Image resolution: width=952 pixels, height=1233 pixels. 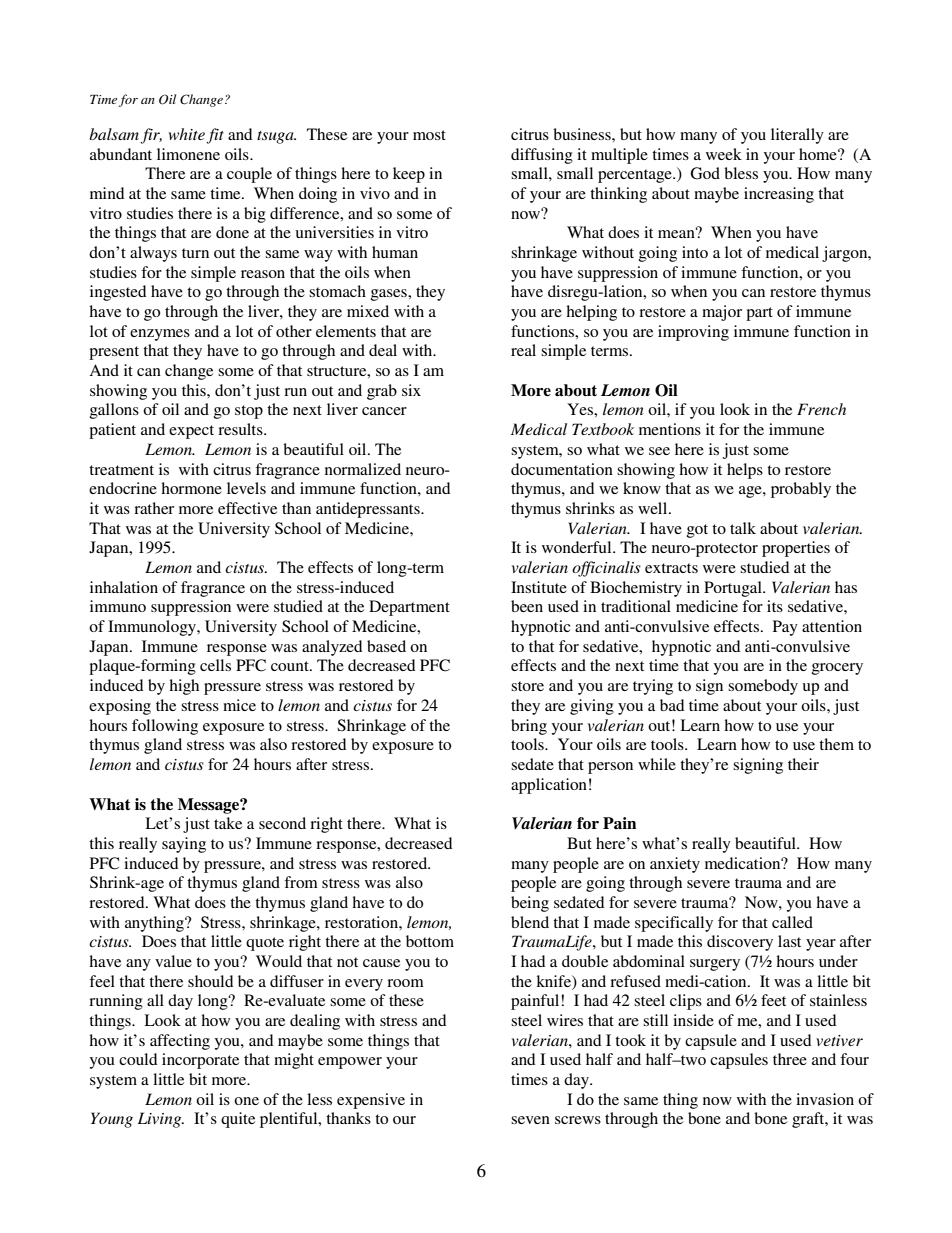 What do you see at coordinates (188, 154) in the image?
I see `limonene` at bounding box center [188, 154].
